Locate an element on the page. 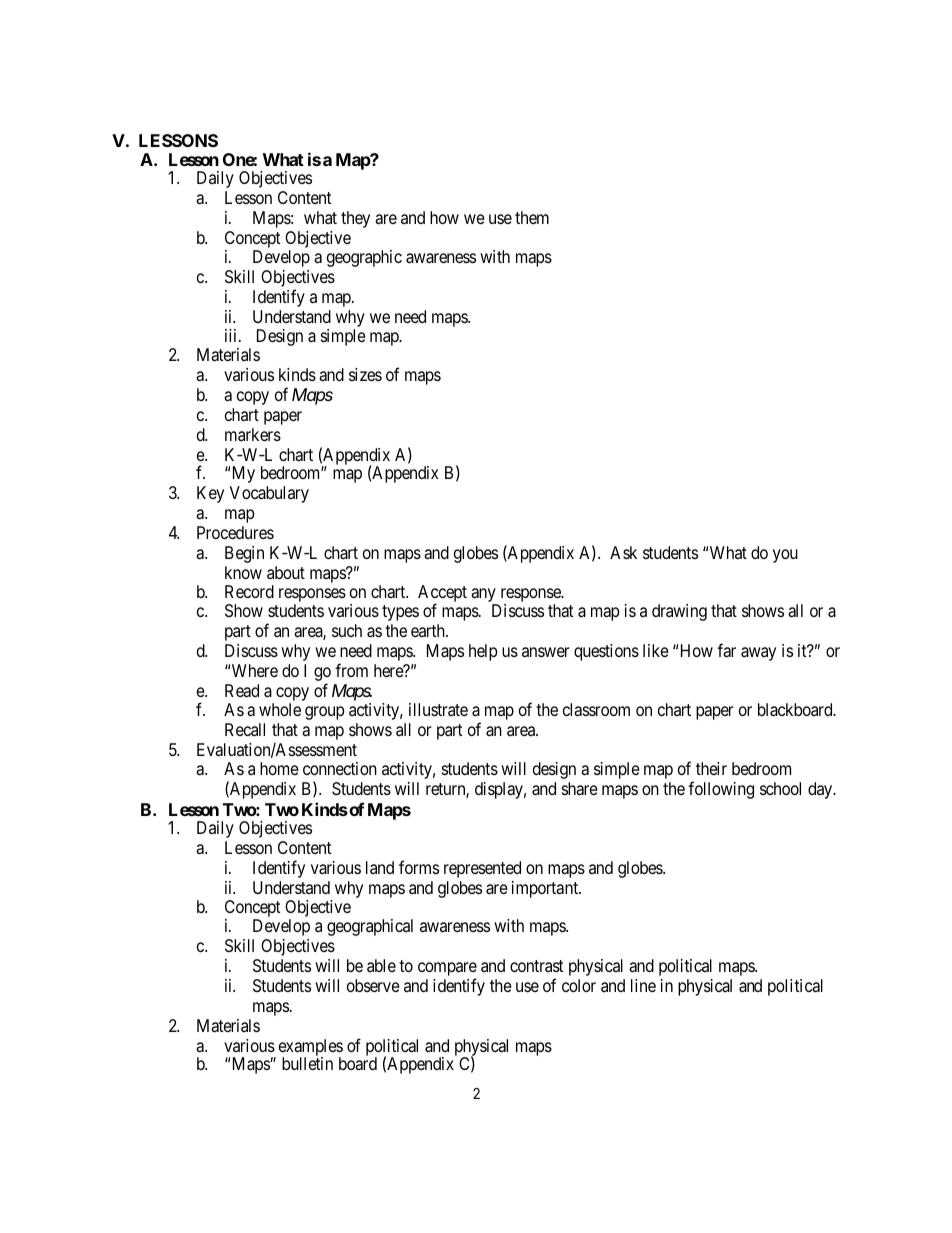 The width and height of the image is (952, 1233). Ask is located at coordinates (623, 552).
